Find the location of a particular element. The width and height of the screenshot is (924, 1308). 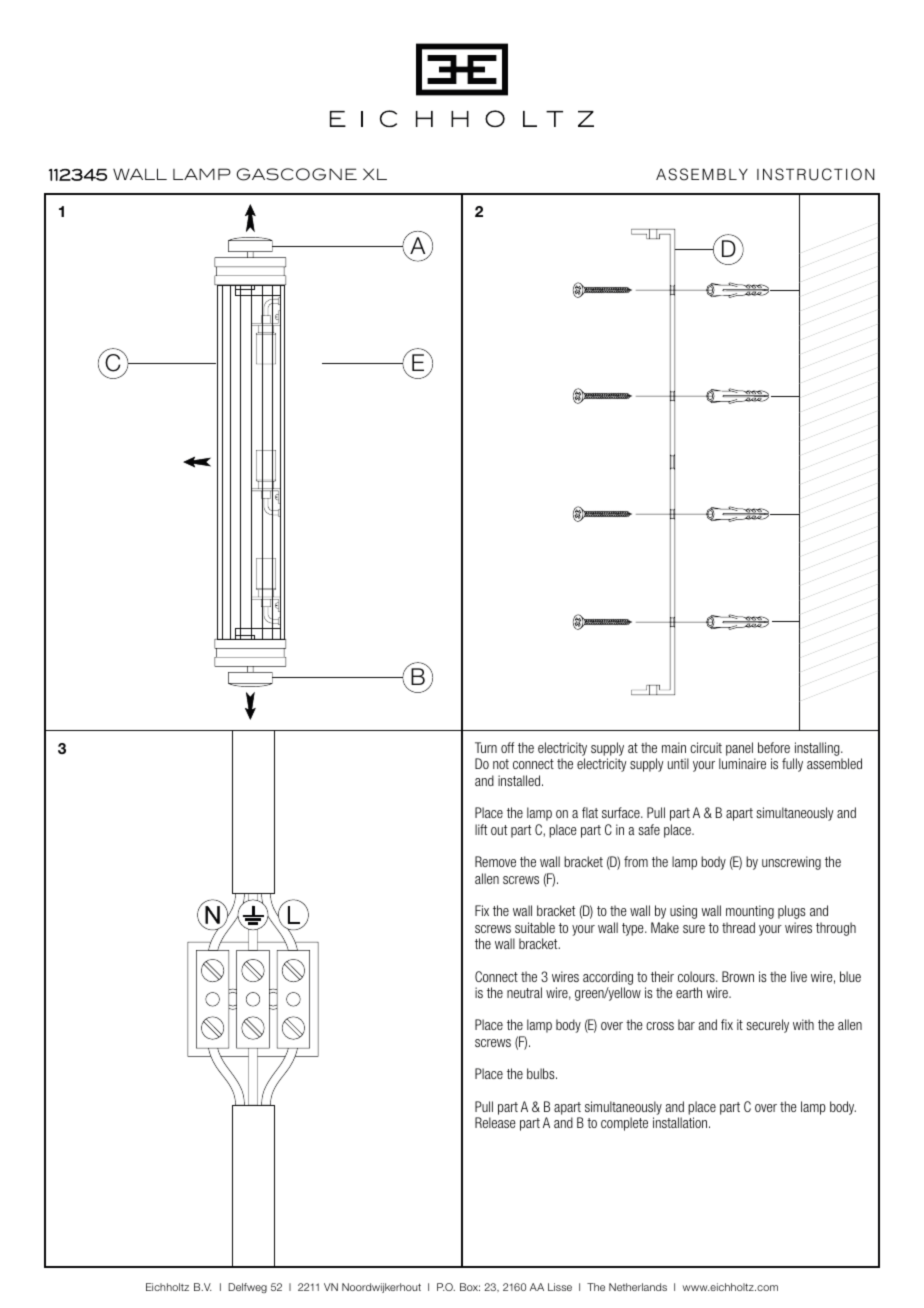

securely is located at coordinates (768, 1026).
